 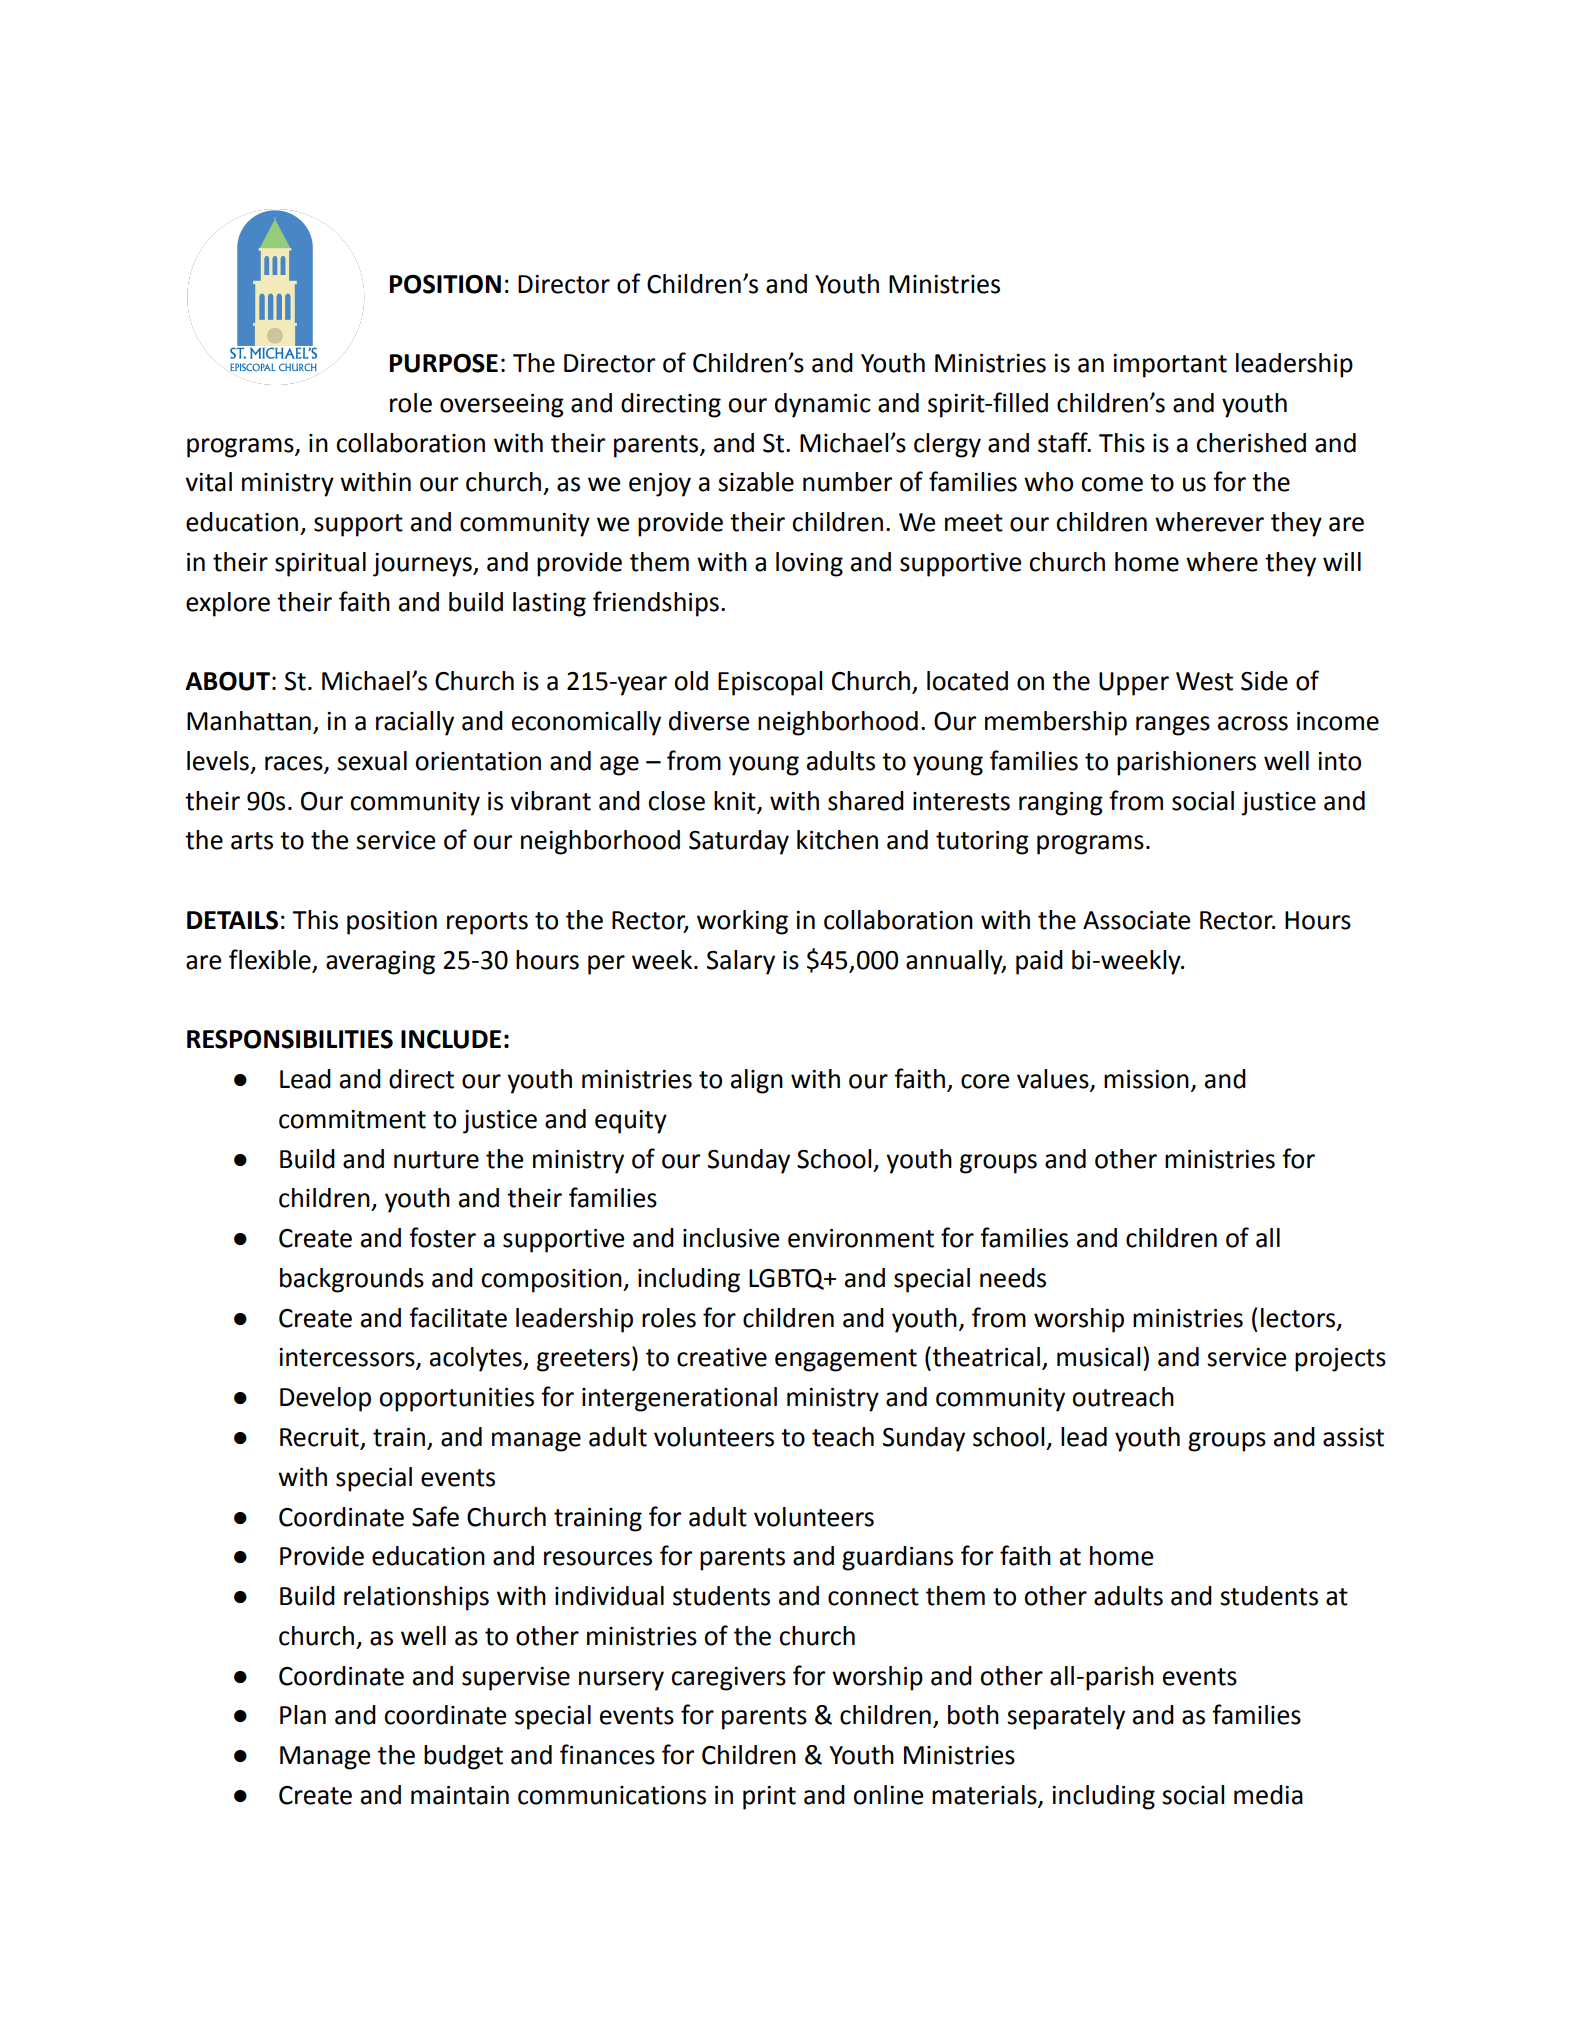 I want to click on musical, so click(x=1098, y=1357).
